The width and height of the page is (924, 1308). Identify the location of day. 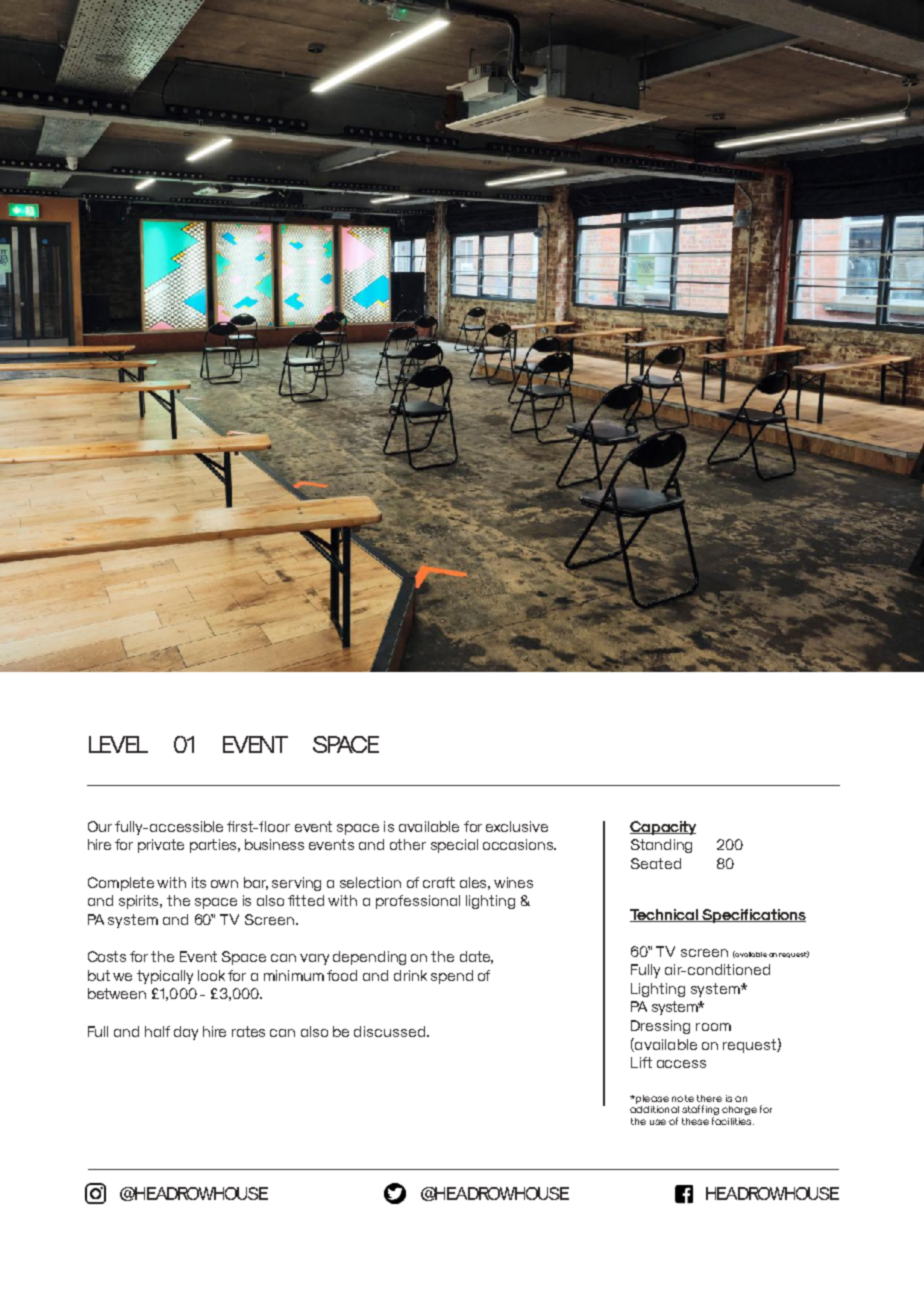
(186, 1033).
